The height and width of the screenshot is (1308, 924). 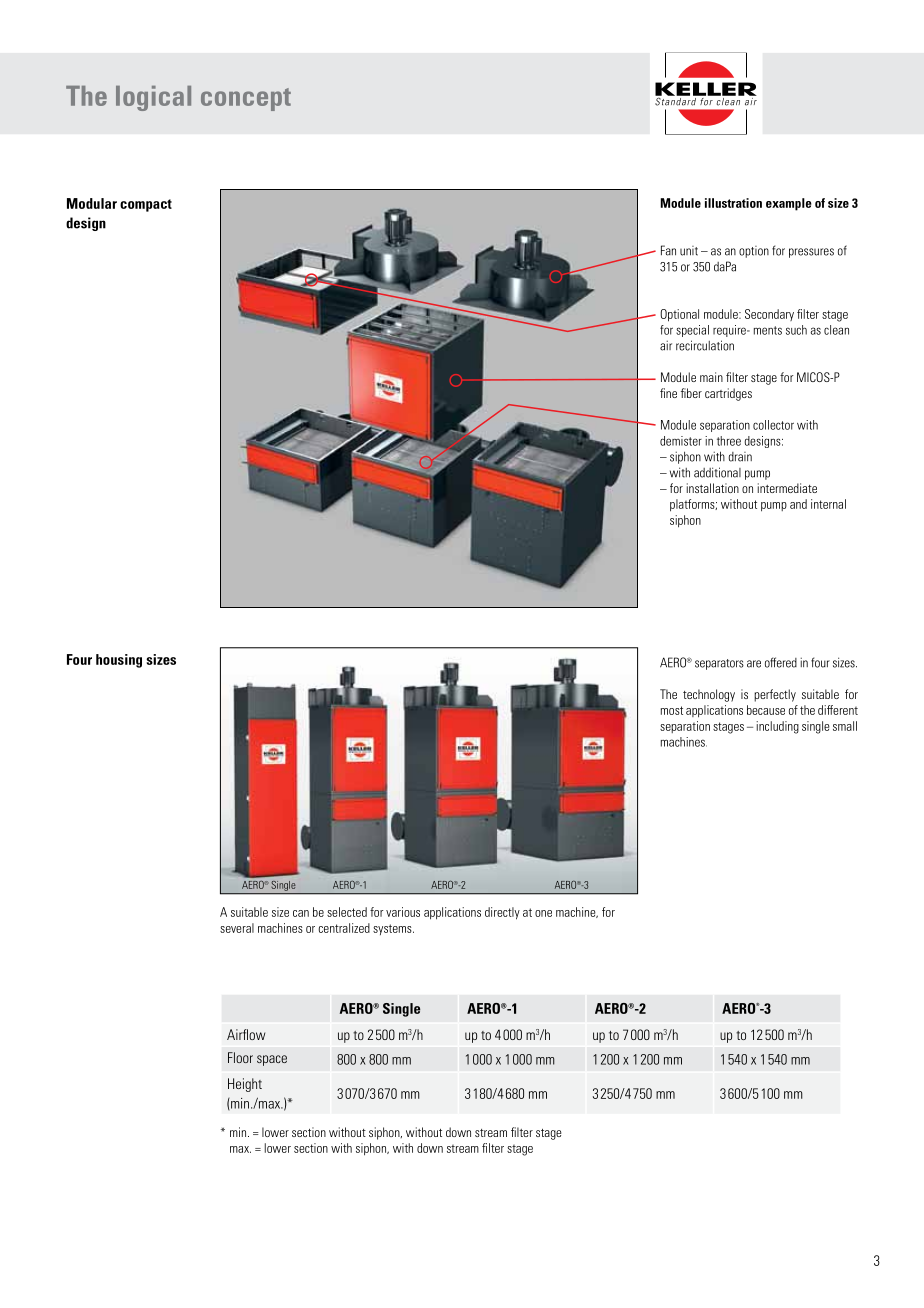 What do you see at coordinates (754, 664) in the screenshot?
I see `are` at bounding box center [754, 664].
